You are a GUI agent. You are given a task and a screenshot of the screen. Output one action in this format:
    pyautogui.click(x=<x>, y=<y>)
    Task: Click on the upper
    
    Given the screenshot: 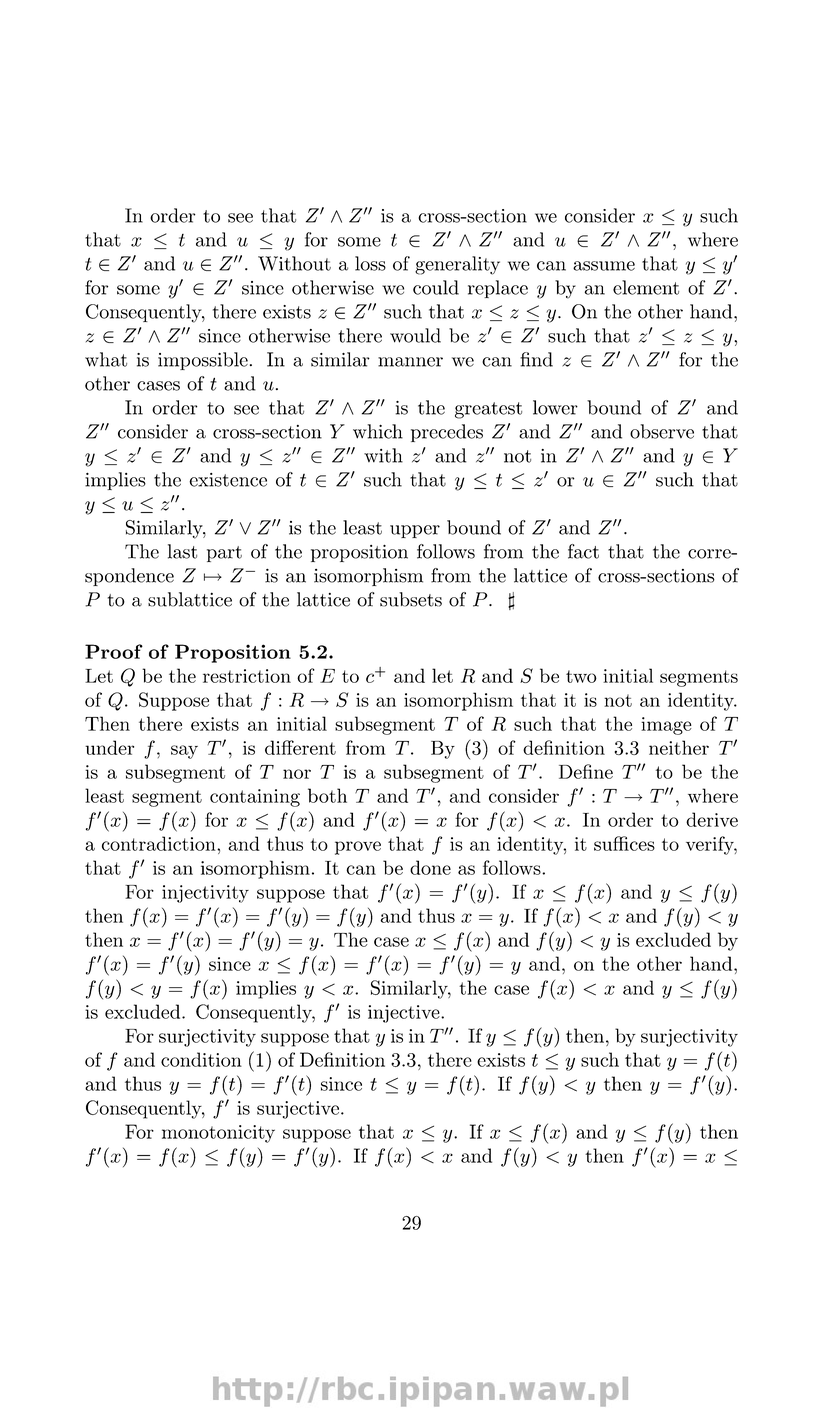 What is the action you would take?
    pyautogui.click(x=415, y=531)
